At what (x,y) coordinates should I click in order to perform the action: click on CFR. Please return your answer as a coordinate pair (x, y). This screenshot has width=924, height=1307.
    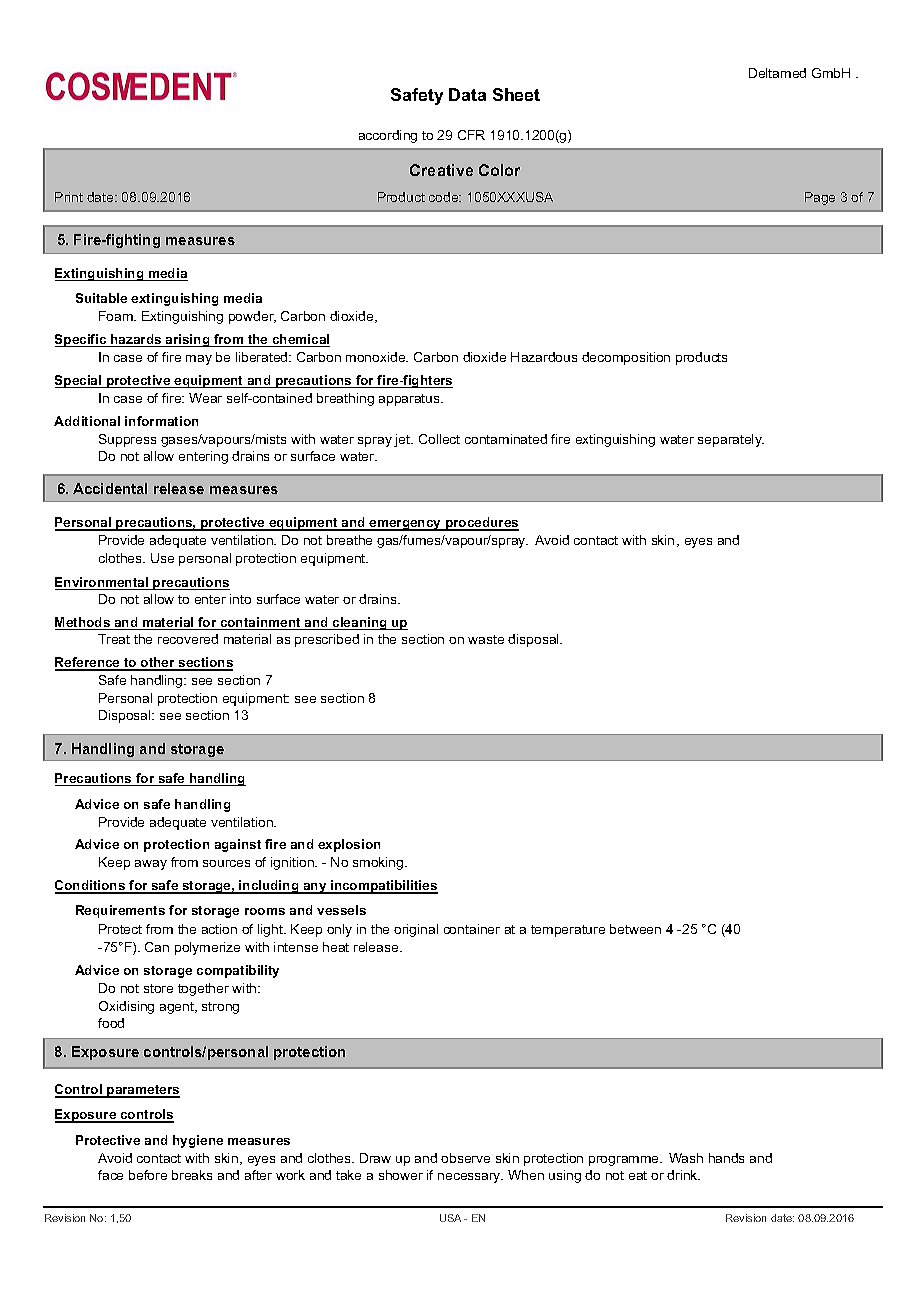
    Looking at the image, I should click on (471, 135).
